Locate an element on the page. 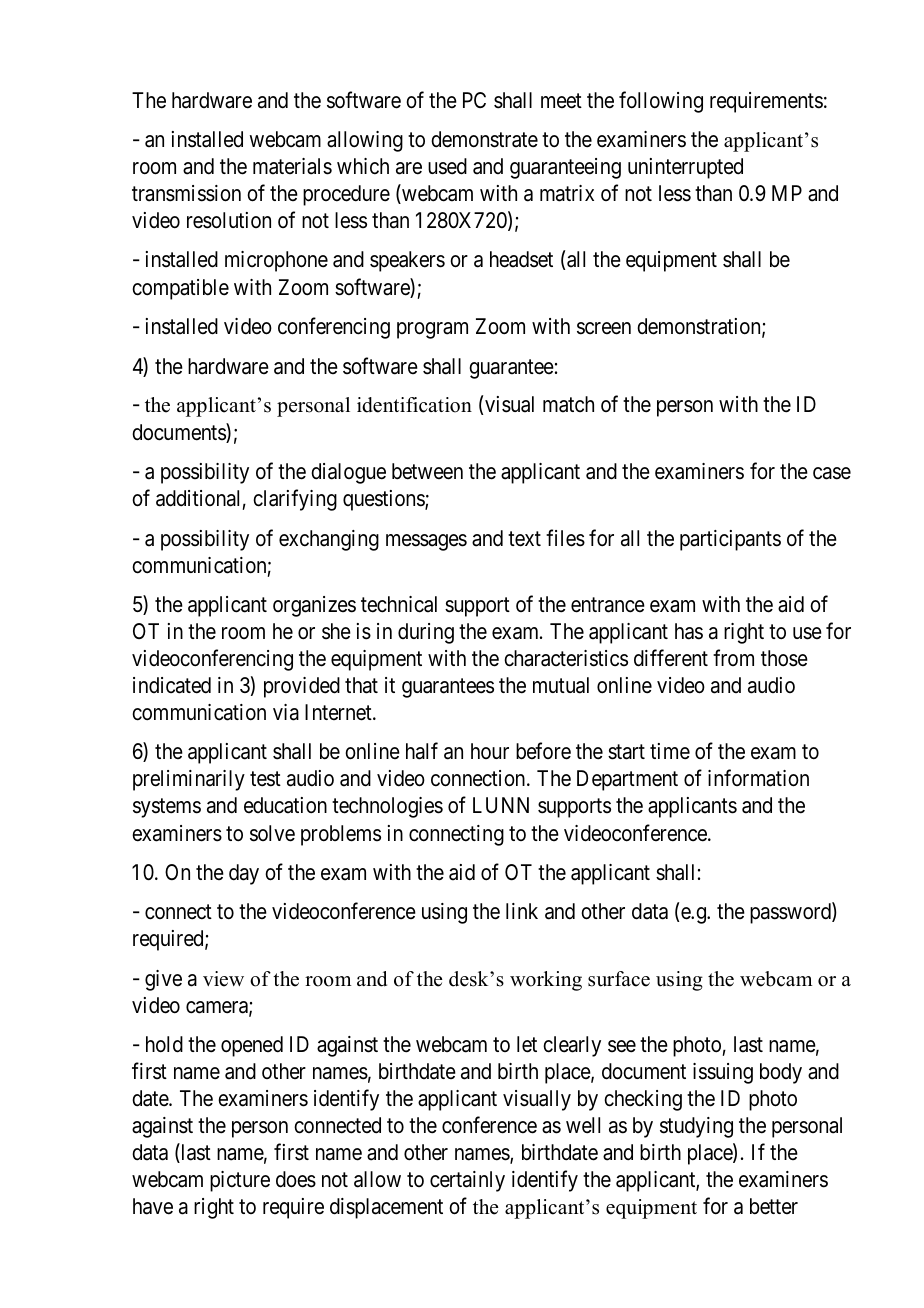 Image resolution: width=924 pixels, height=1308 pixels. information is located at coordinates (758, 778).
